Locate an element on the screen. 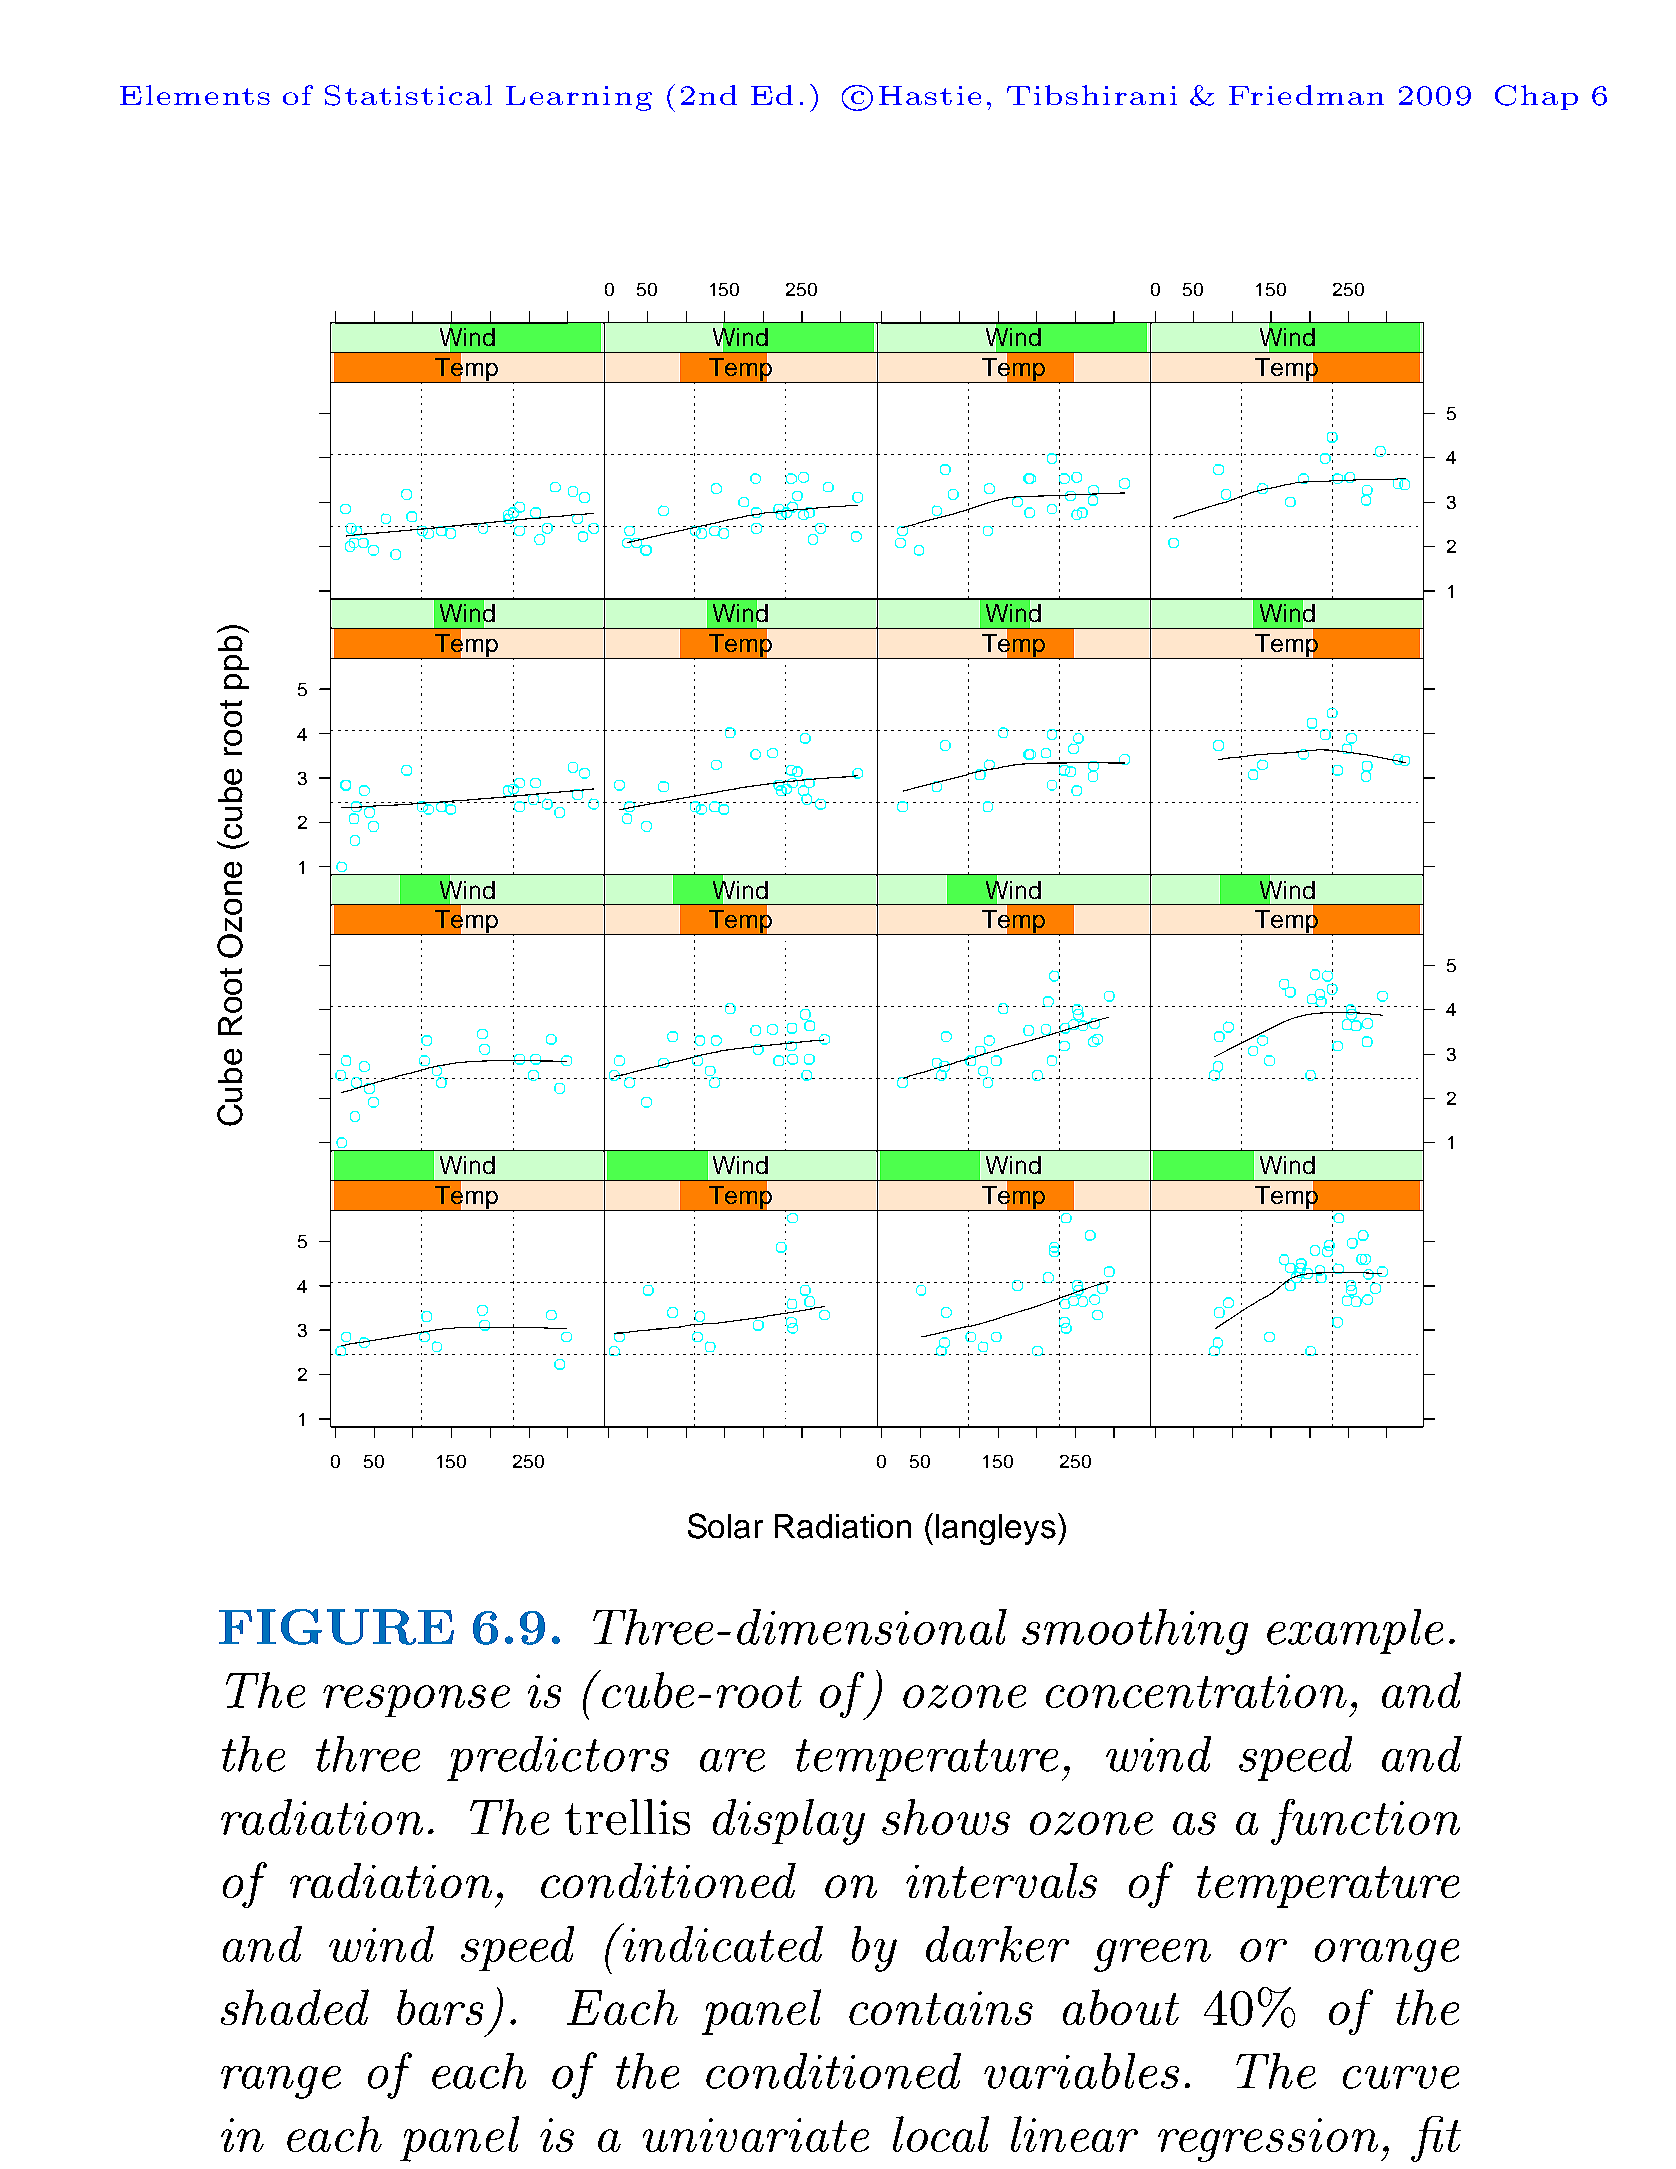  Learning is located at coordinates (579, 98).
